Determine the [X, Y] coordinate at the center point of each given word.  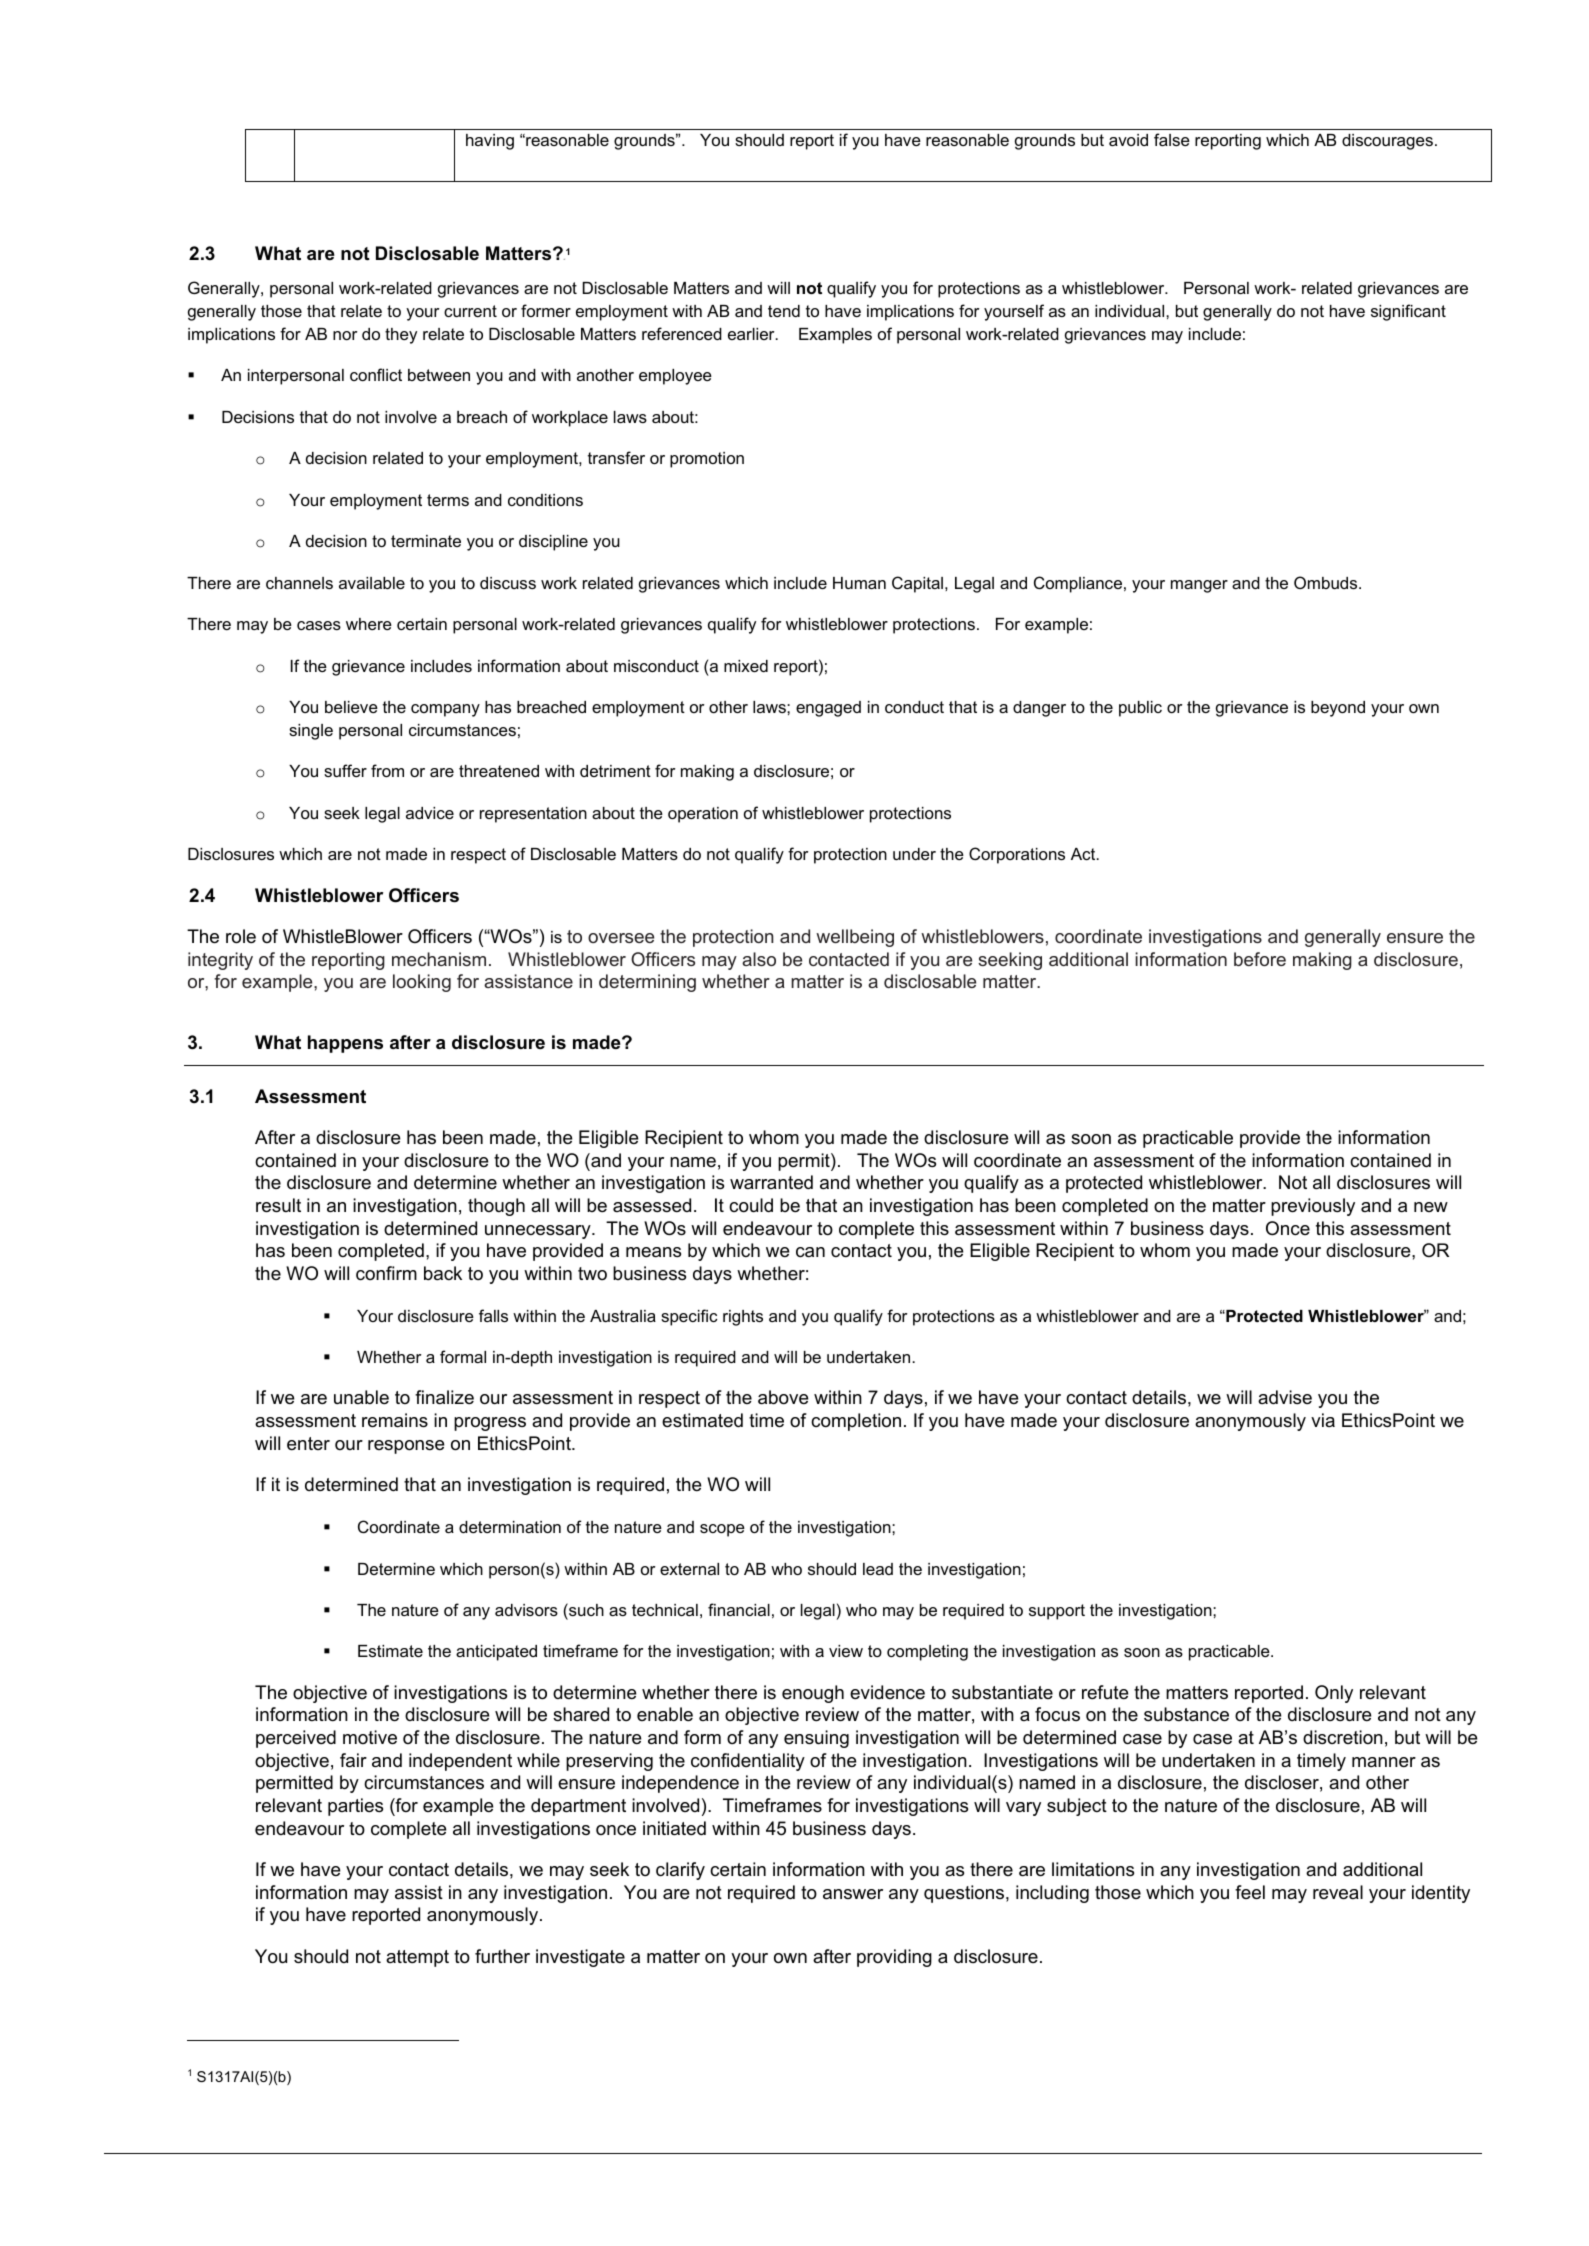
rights [743, 1318]
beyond [1338, 709]
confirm [386, 1273]
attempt [417, 1958]
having [490, 142]
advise [1285, 1397]
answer [853, 1894]
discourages [1387, 142]
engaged [828, 709]
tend [784, 311]
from [387, 770]
